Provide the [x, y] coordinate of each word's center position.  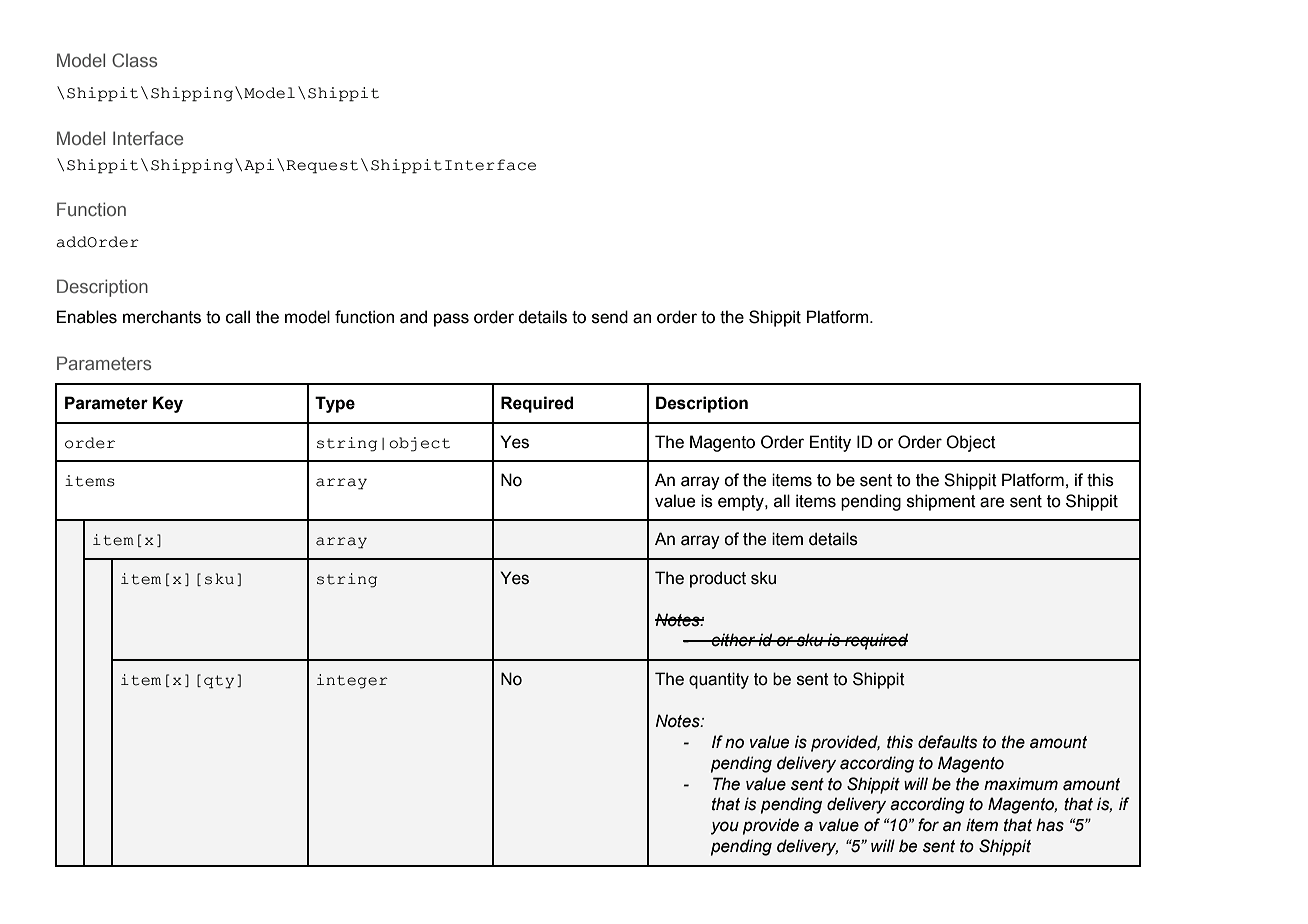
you [725, 828]
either [733, 640]
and [413, 317]
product [718, 579]
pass [451, 320]
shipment [941, 502]
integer [352, 681]
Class [134, 60]
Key [168, 404]
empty [742, 503]
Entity [830, 443]
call [238, 317]
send [610, 317]
